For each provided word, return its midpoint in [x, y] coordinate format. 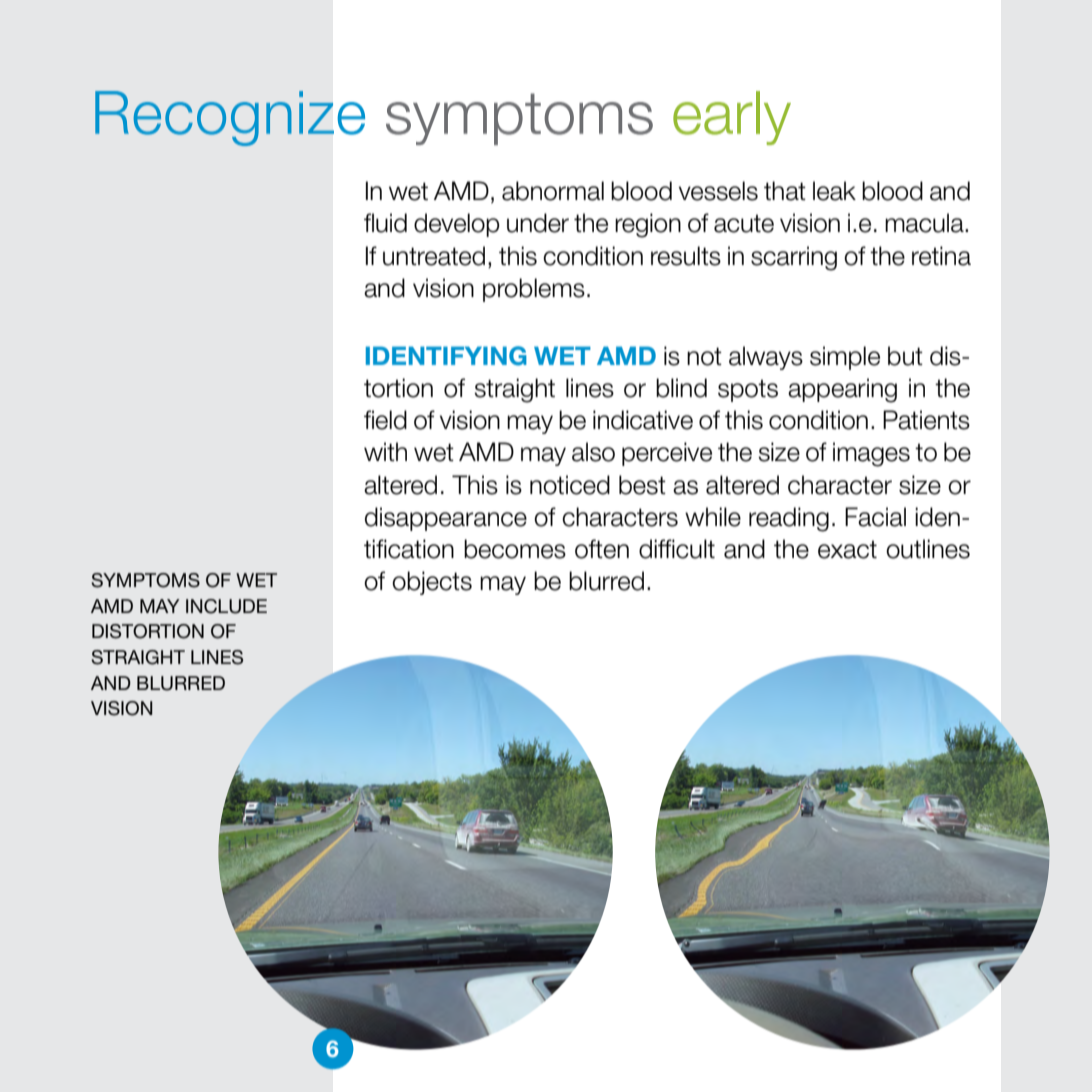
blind [681, 388]
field [385, 420]
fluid [385, 223]
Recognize [230, 118]
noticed [570, 485]
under [538, 223]
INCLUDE [226, 606]
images [871, 454]
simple [845, 358]
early [732, 118]
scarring [794, 258]
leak [834, 191]
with [385, 451]
